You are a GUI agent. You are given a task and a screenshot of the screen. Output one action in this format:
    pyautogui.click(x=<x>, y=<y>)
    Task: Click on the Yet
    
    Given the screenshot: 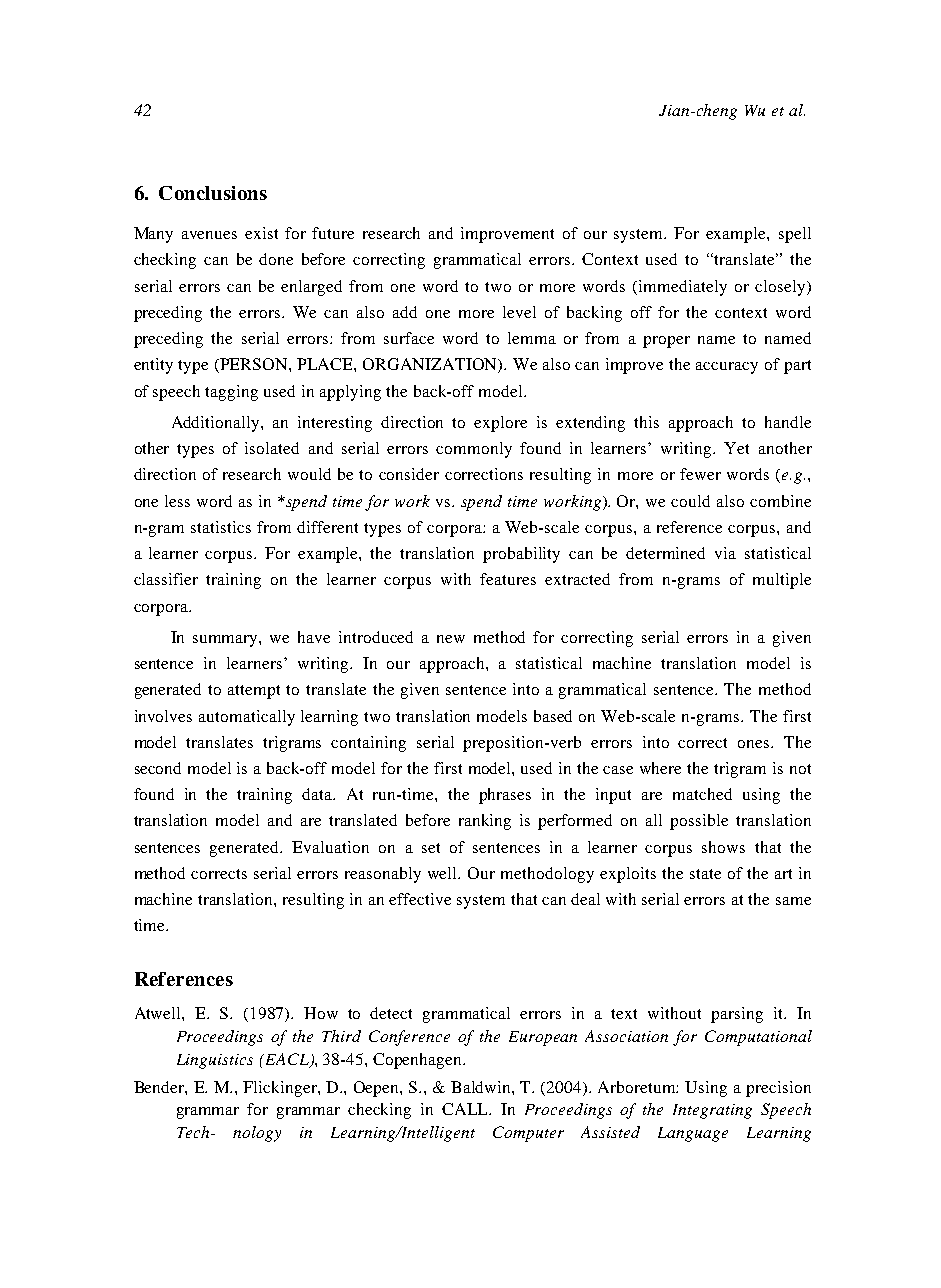 What is the action you would take?
    pyautogui.click(x=736, y=448)
